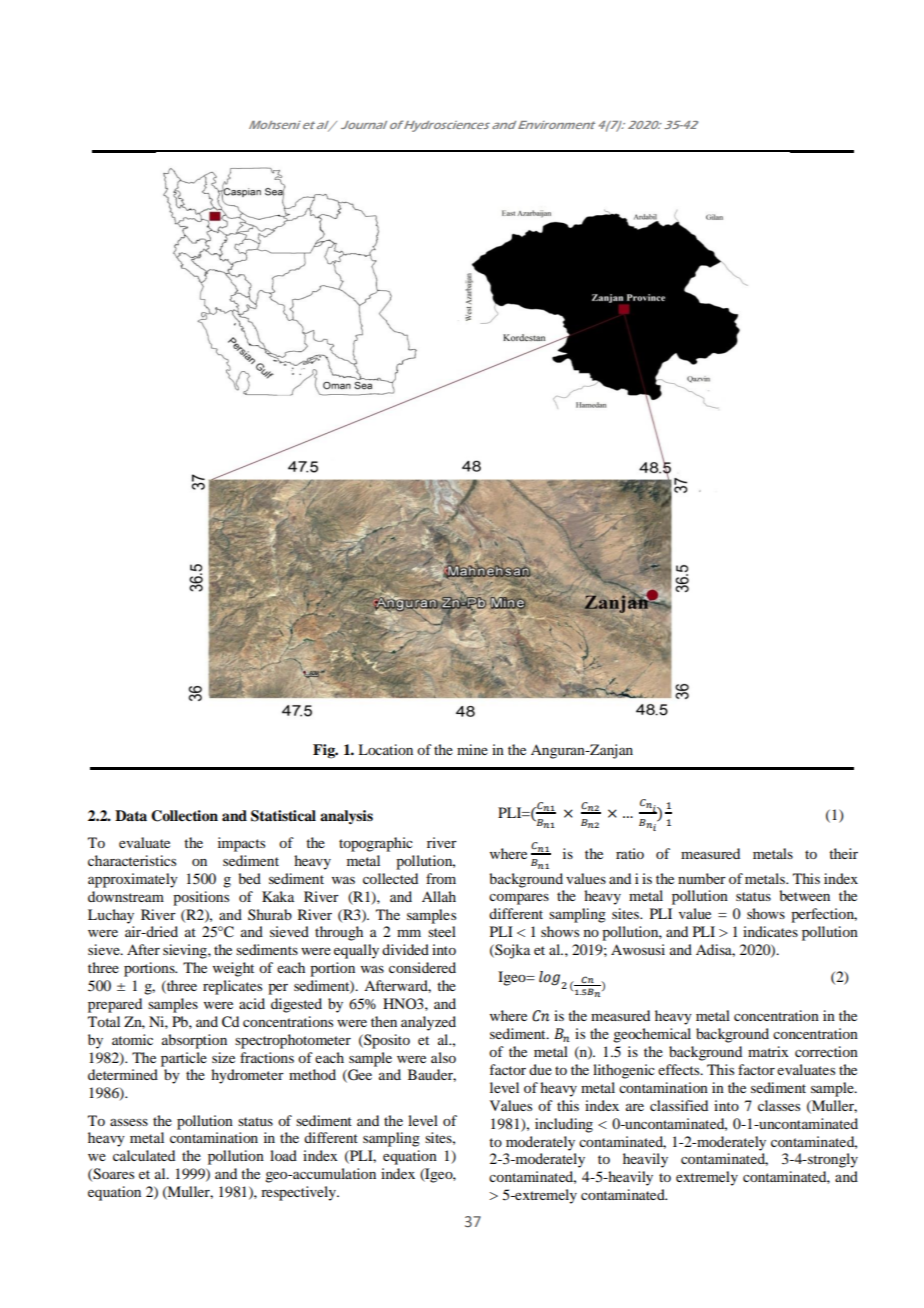  What do you see at coordinates (770, 931) in the document?
I see `indicates` at bounding box center [770, 931].
